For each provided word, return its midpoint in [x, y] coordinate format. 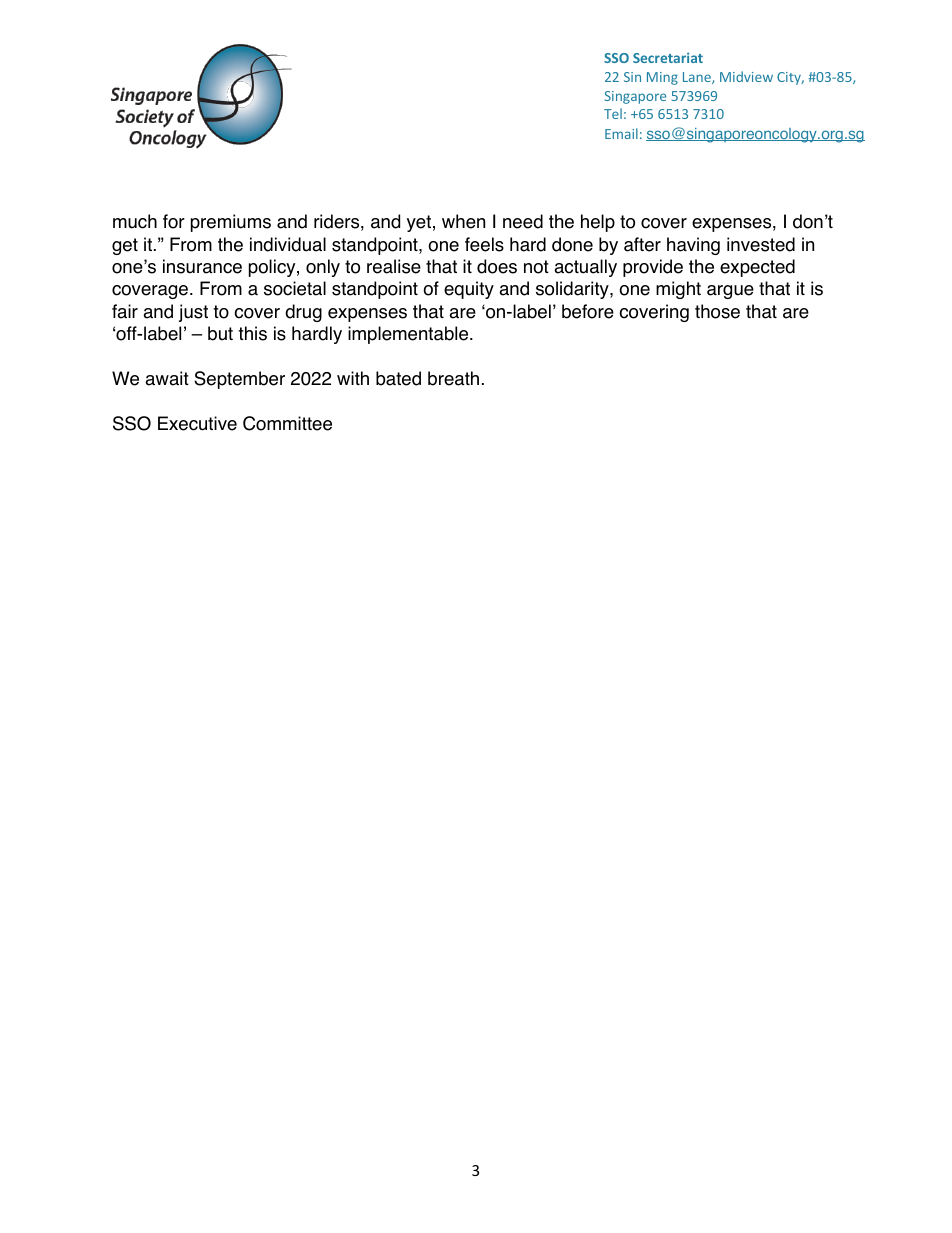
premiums [231, 223]
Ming [662, 78]
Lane [698, 78]
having [693, 246]
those [717, 311]
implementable [409, 335]
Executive [197, 423]
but [220, 333]
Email [621, 133]
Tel [613, 113]
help [598, 223]
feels [484, 244]
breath [453, 378]
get [125, 246]
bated [398, 378]
